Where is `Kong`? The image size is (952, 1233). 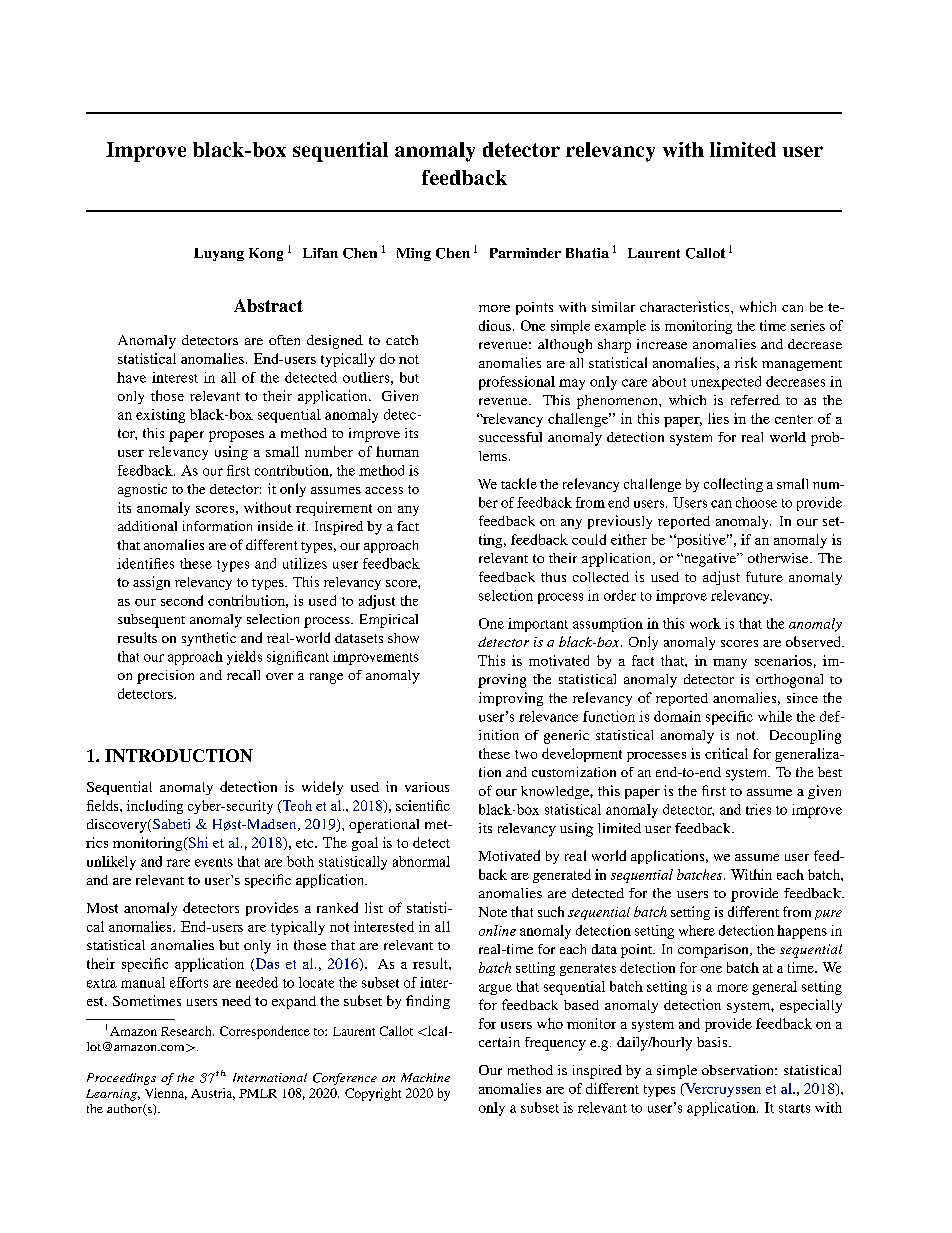 Kong is located at coordinates (266, 254).
